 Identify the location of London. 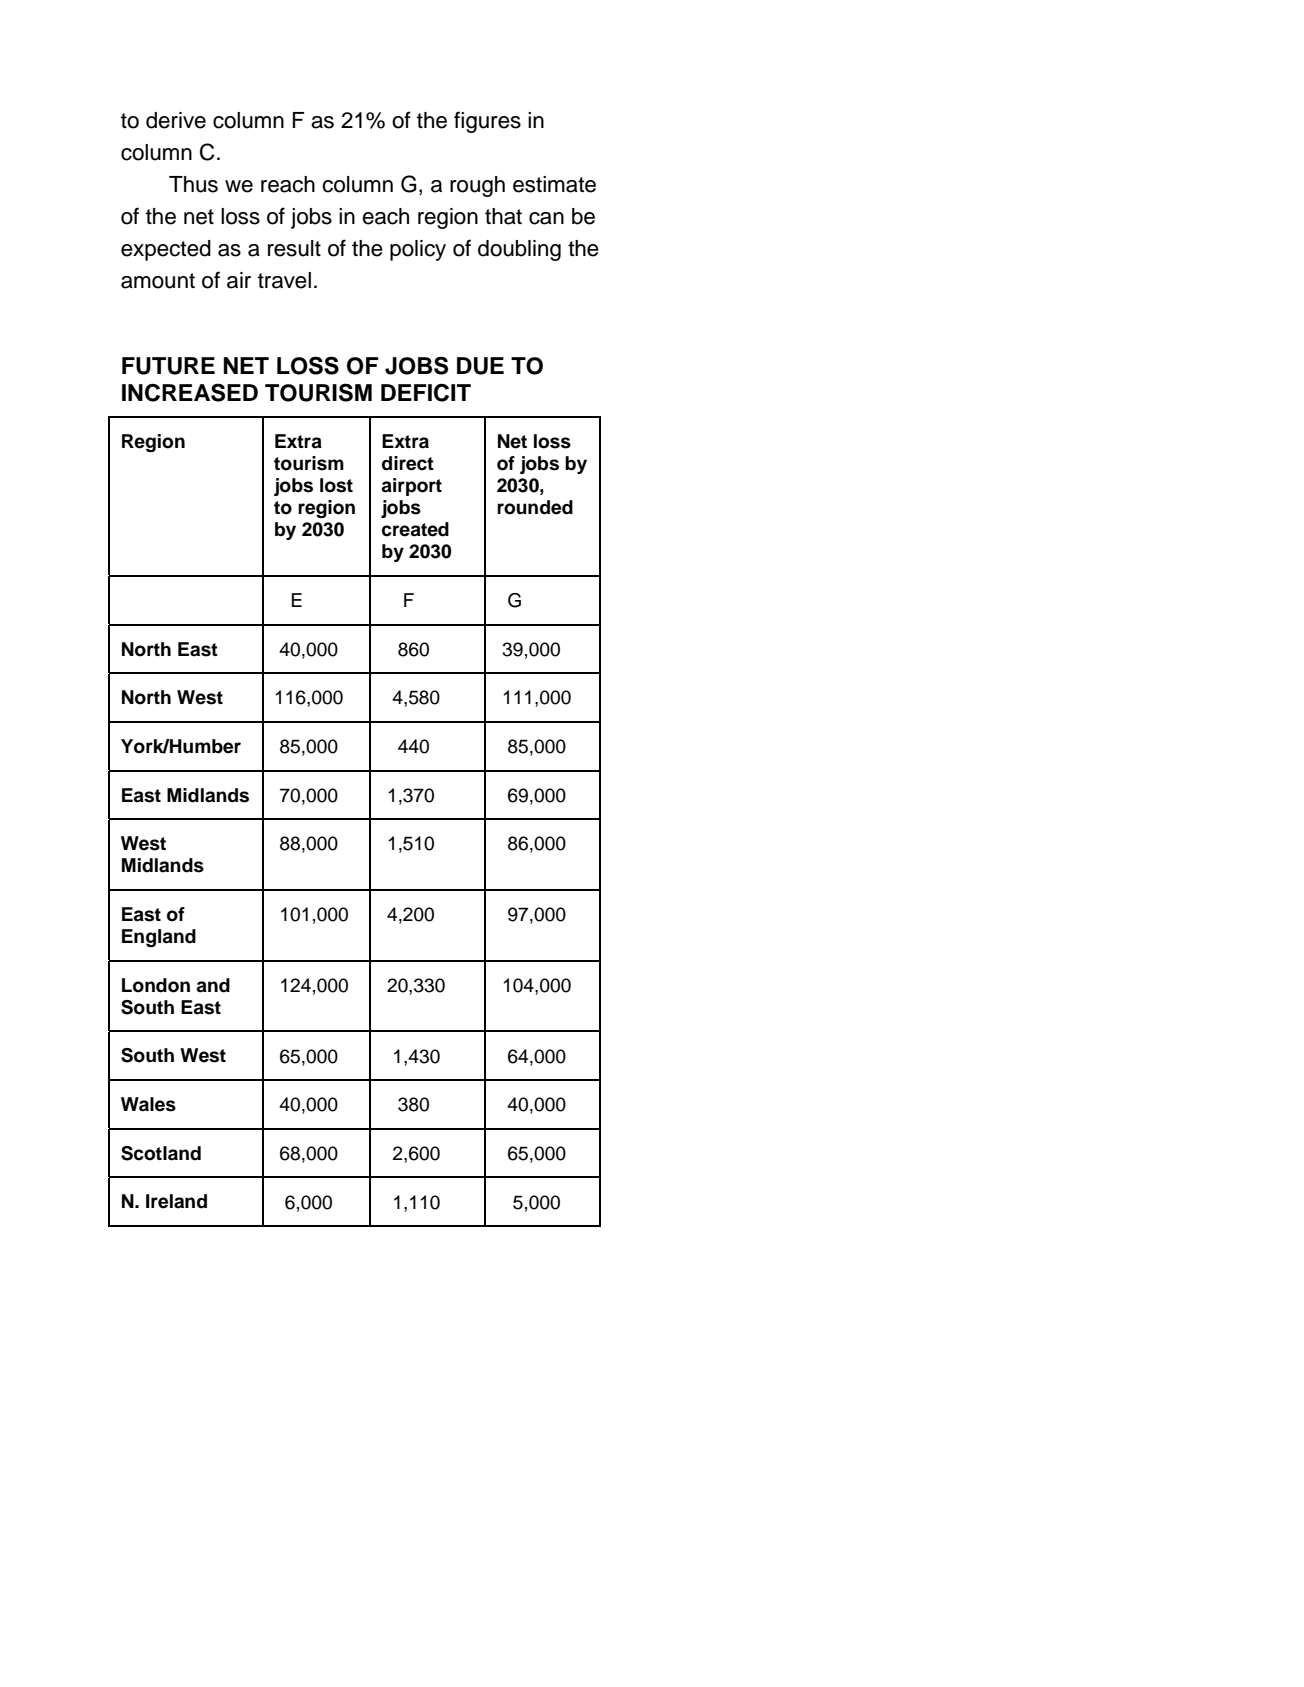
(156, 985).
